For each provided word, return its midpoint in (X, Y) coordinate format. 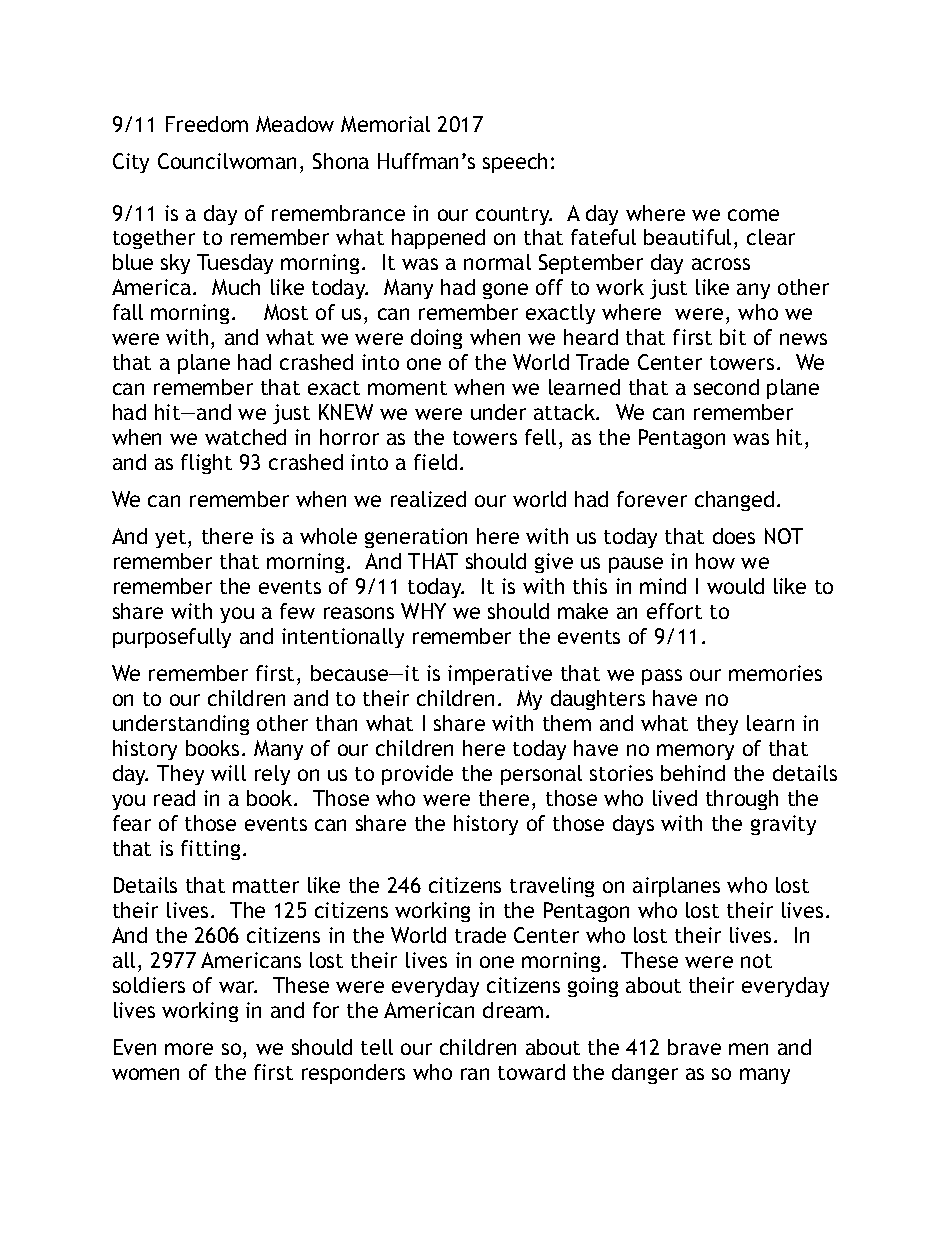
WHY (423, 611)
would (735, 586)
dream (513, 1010)
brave (694, 1047)
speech (515, 163)
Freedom (207, 124)
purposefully (172, 638)
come (753, 215)
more (189, 1049)
